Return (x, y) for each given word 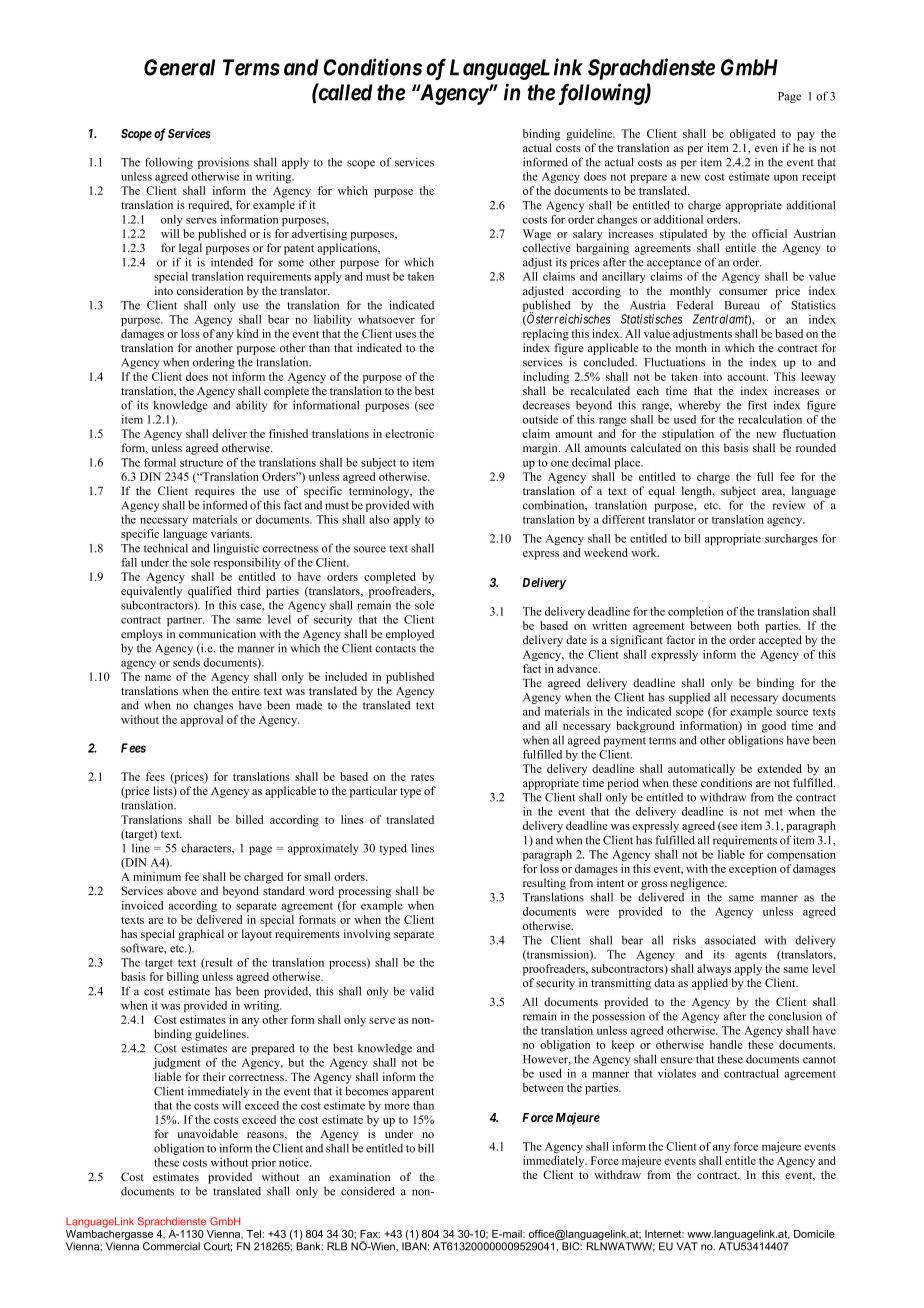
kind (248, 333)
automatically (701, 770)
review (789, 505)
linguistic (236, 549)
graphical (201, 935)
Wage (537, 235)
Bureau (742, 305)
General (179, 67)
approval (201, 721)
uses (405, 335)
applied (710, 984)
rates (422, 777)
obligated (753, 135)
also (379, 519)
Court (218, 1247)
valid (422, 991)
